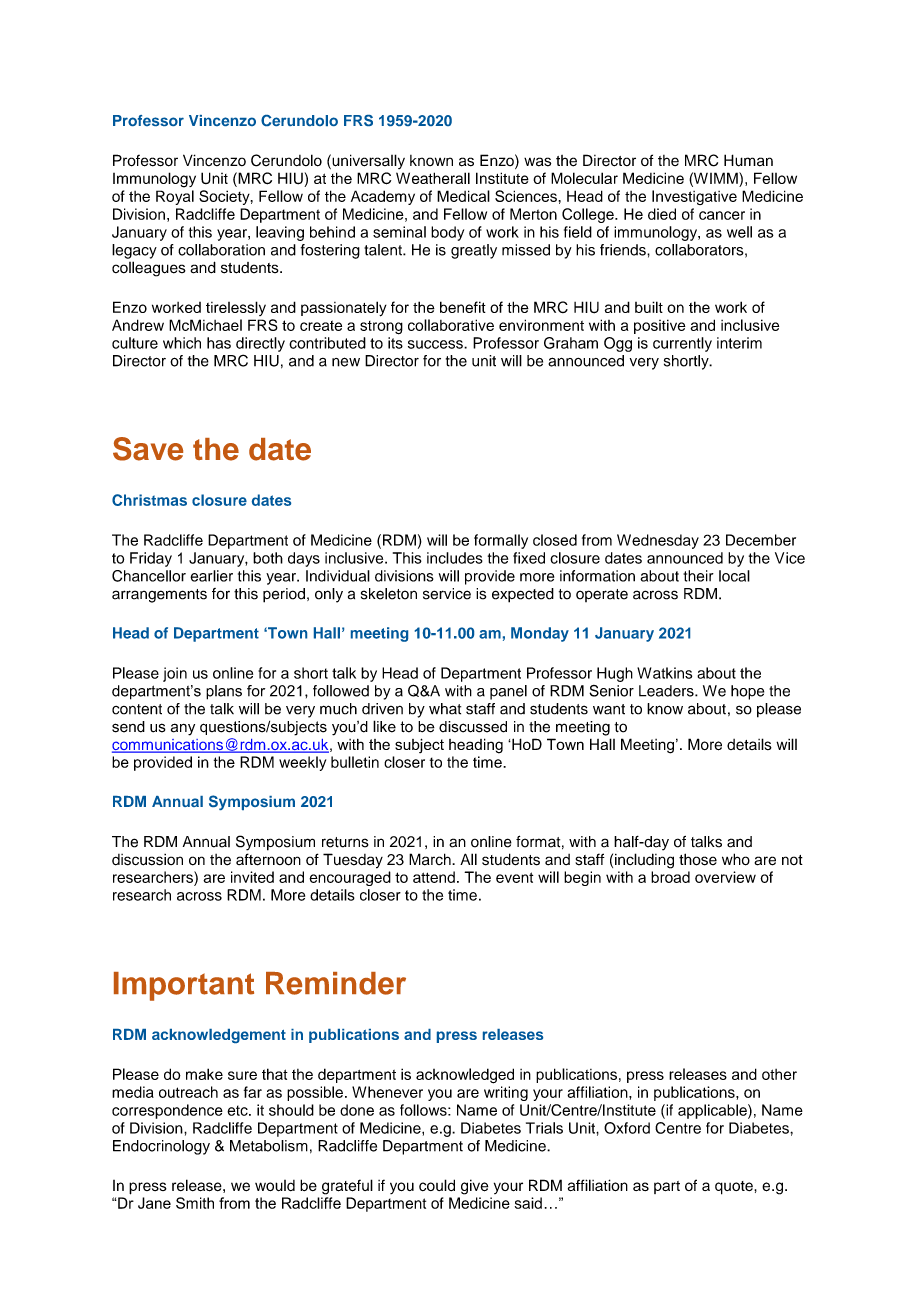 Image resolution: width=924 pixels, height=1308 pixels. Describe the element at coordinates (175, 197) in the page. I see `Royal` at that location.
